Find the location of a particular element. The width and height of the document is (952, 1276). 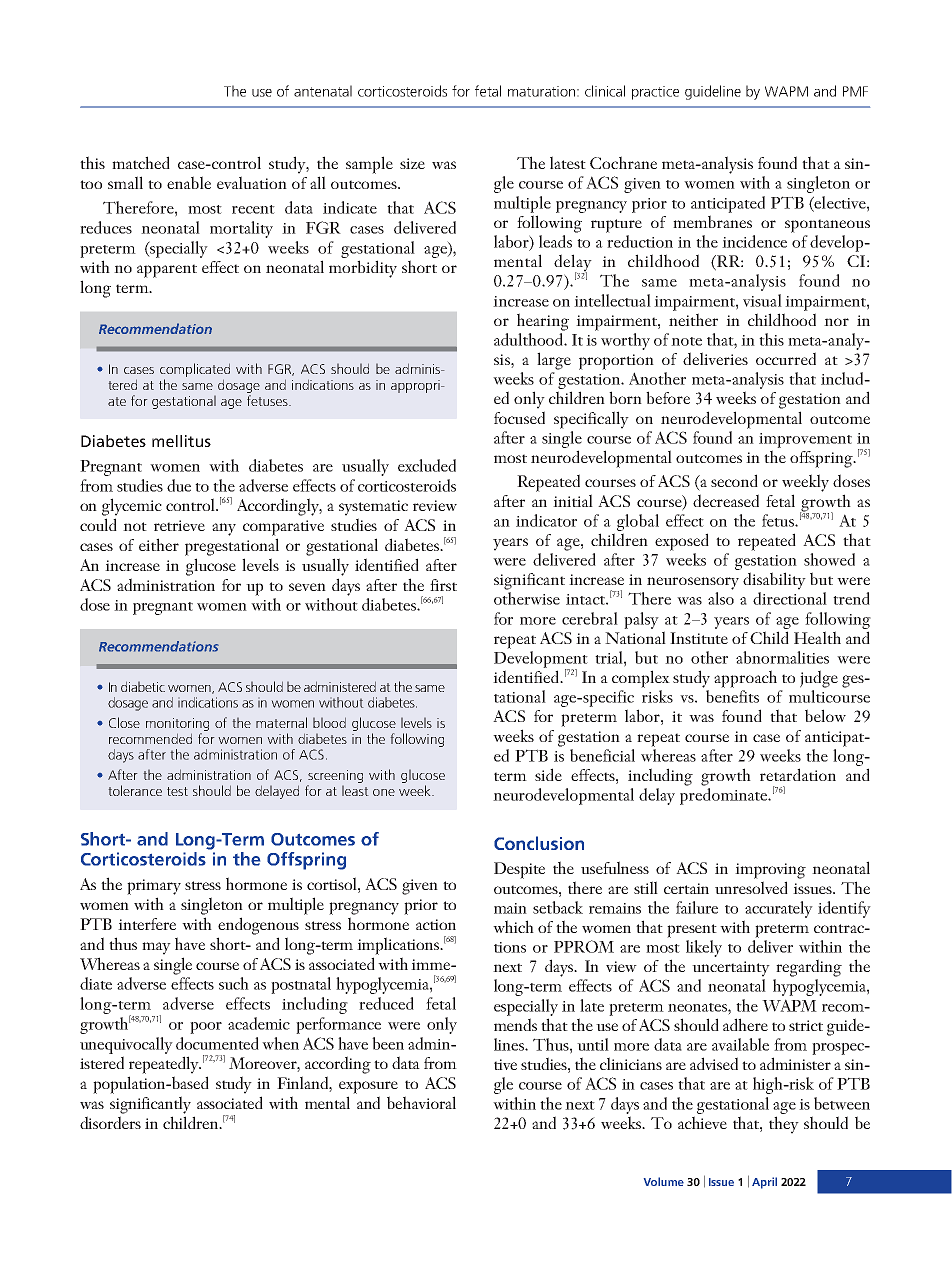

retrieve is located at coordinates (179, 525).
